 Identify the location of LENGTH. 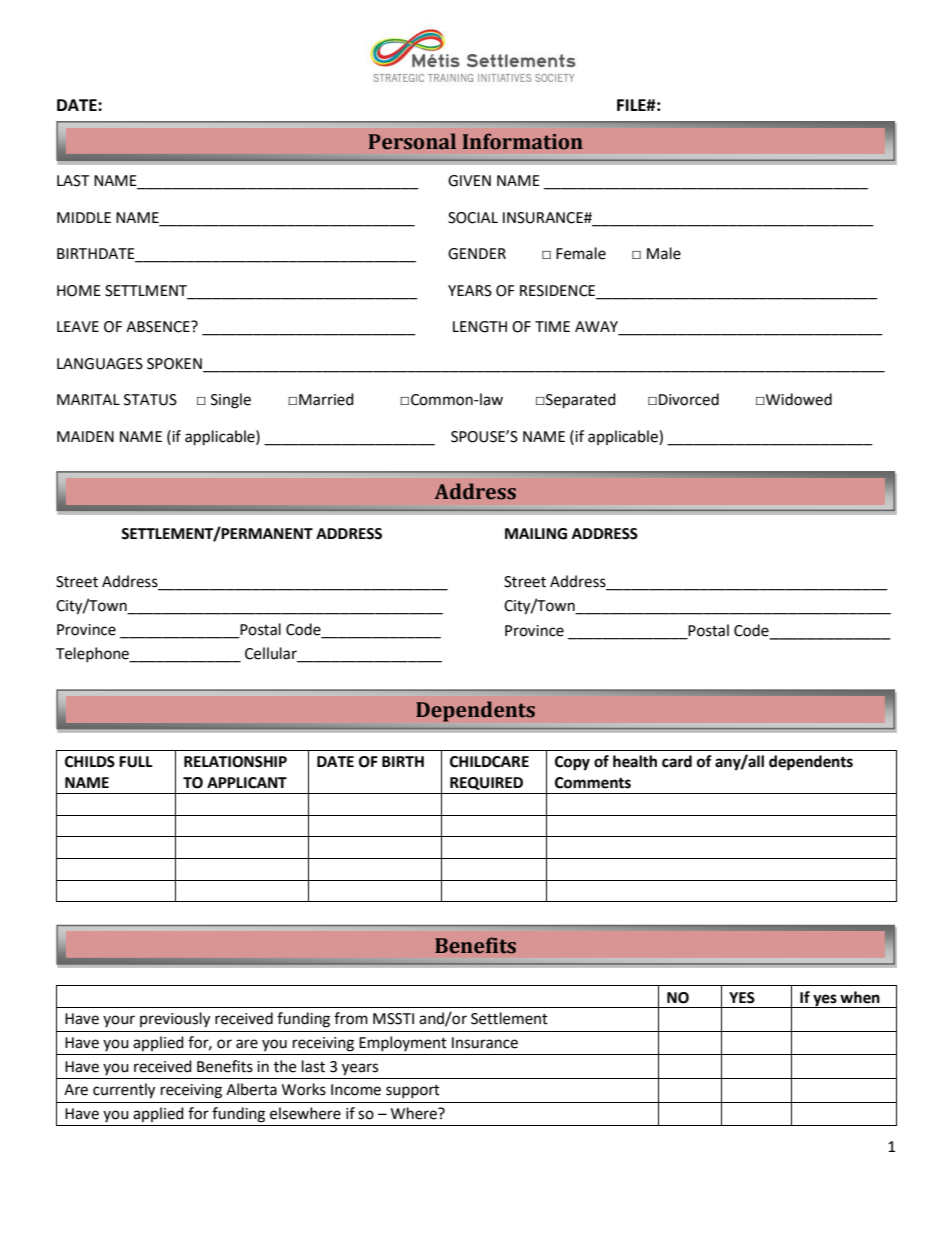
(480, 327).
